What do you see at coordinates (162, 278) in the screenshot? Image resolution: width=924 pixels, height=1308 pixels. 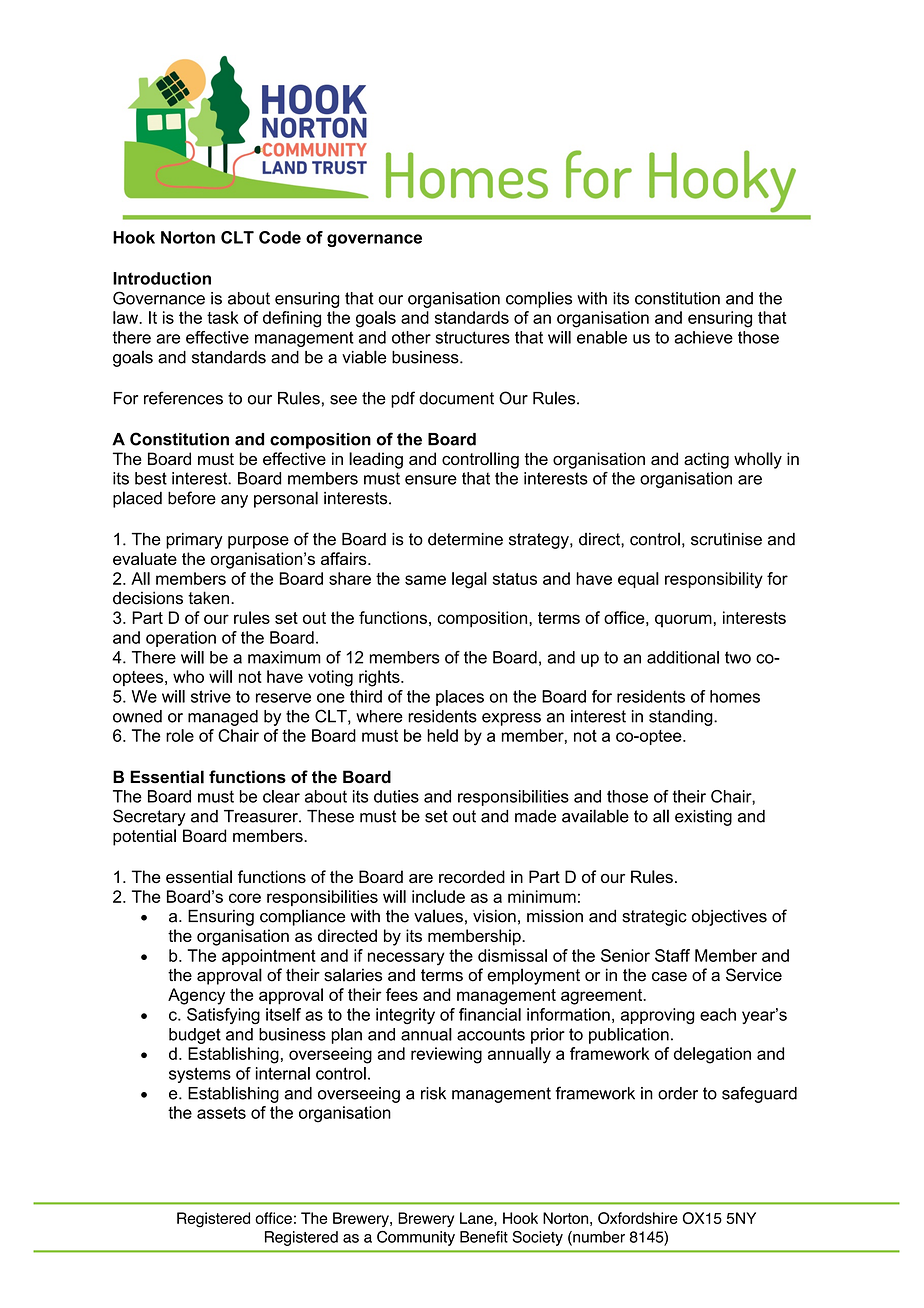 I see `Introduction` at bounding box center [162, 278].
